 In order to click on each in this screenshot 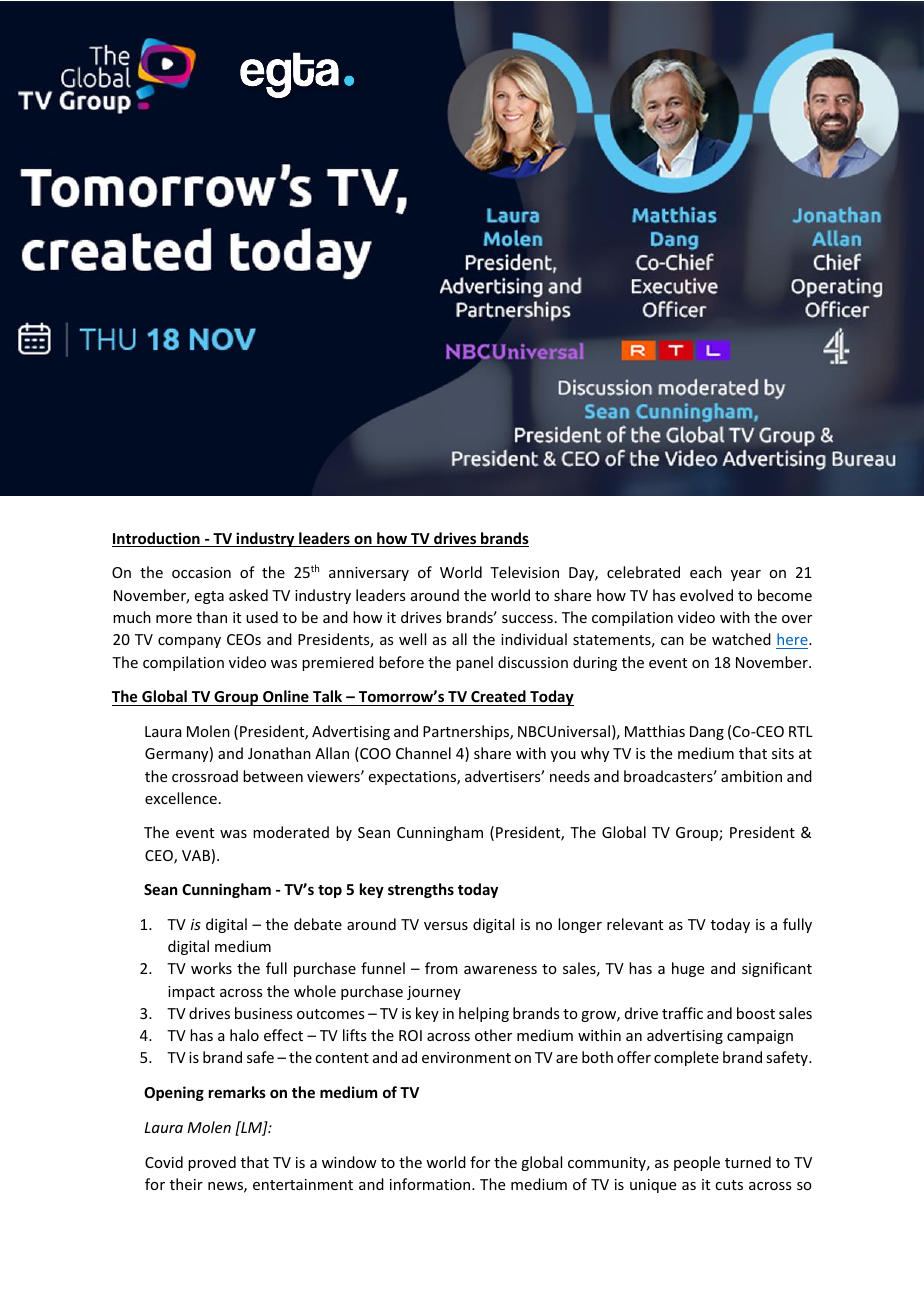, I will do `click(706, 572)`.
